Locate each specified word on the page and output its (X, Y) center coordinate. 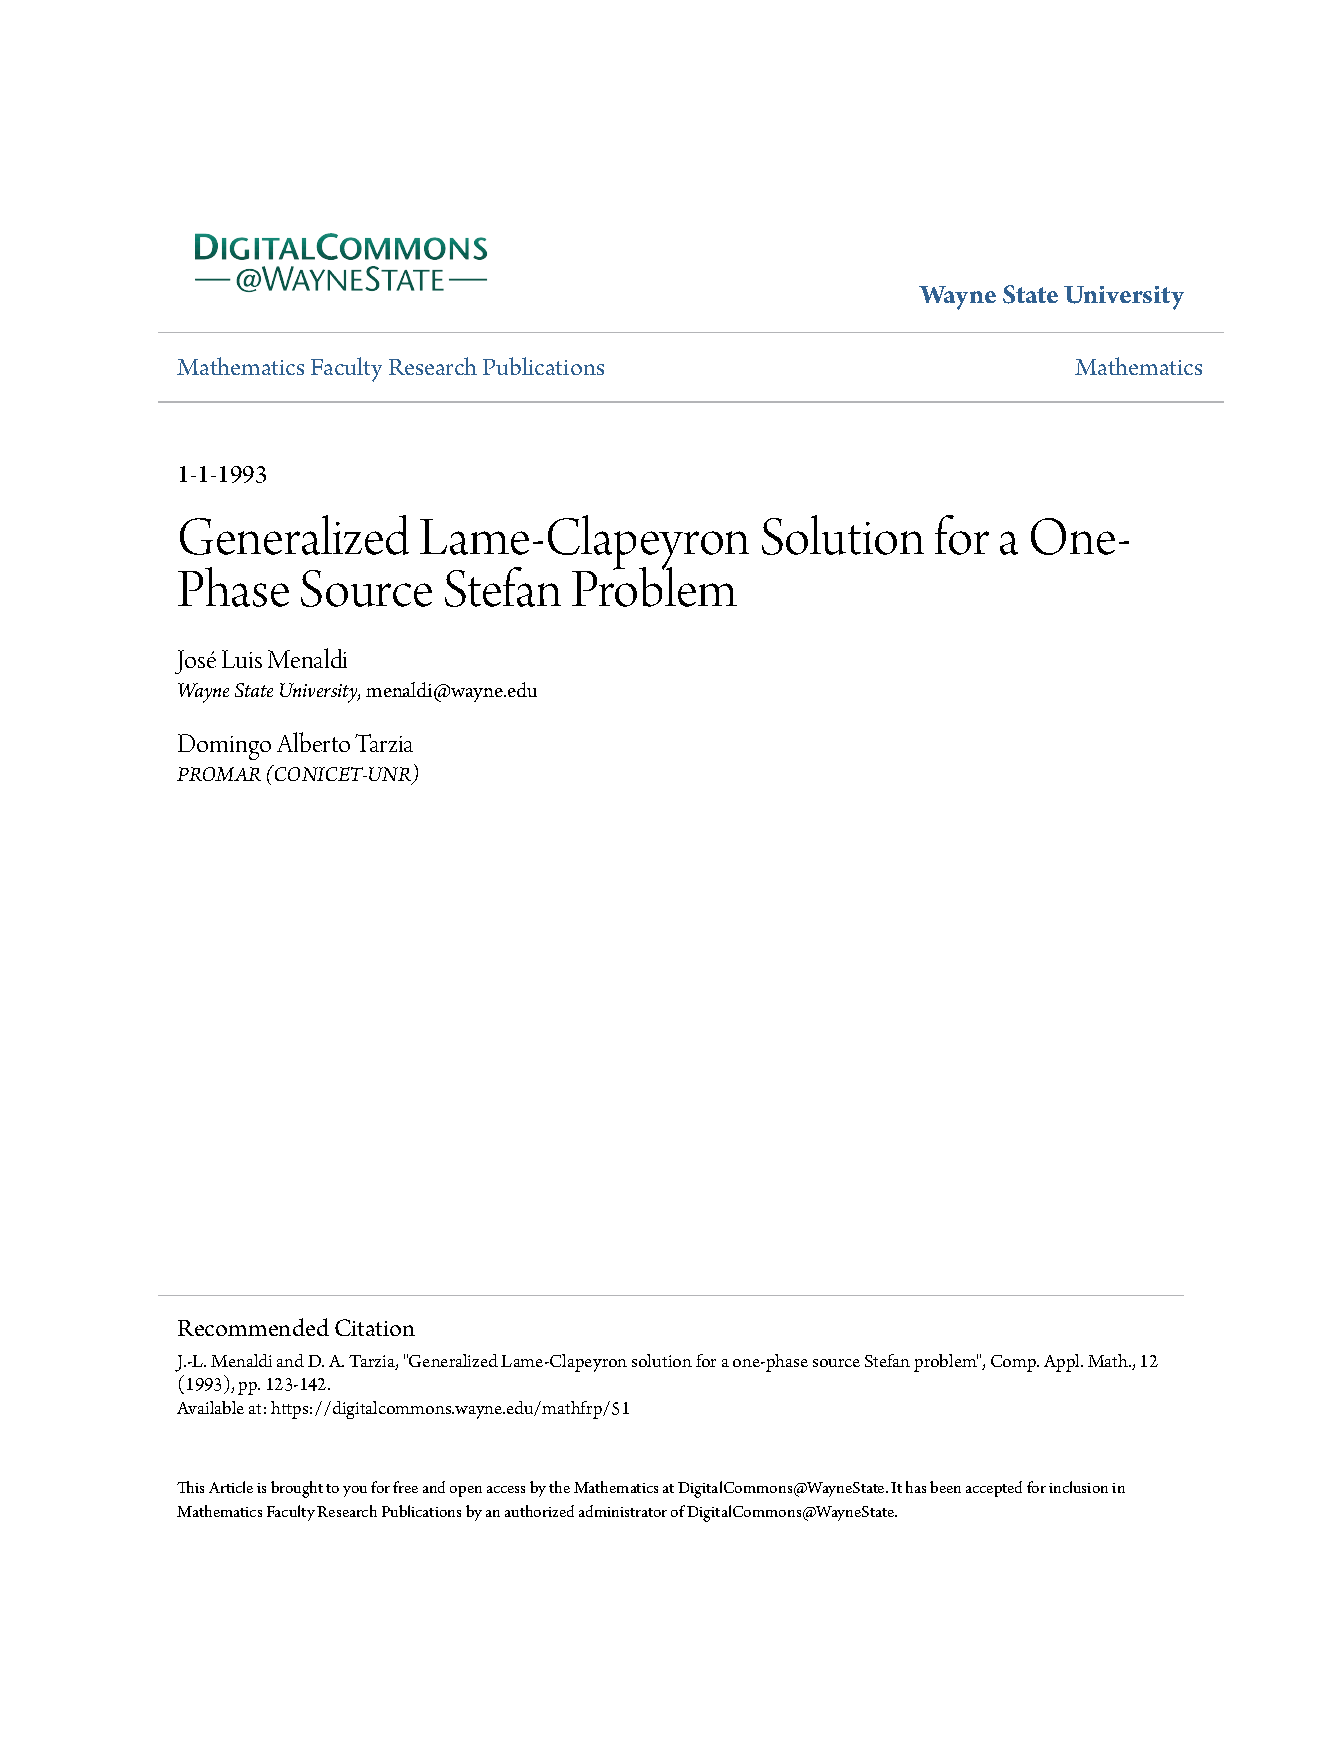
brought (297, 1489)
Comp (1015, 1363)
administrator (623, 1511)
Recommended (253, 1327)
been (945, 1487)
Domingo (224, 747)
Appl (1063, 1363)
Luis (242, 659)
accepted (994, 1489)
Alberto (313, 742)
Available (210, 1407)
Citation (375, 1327)
